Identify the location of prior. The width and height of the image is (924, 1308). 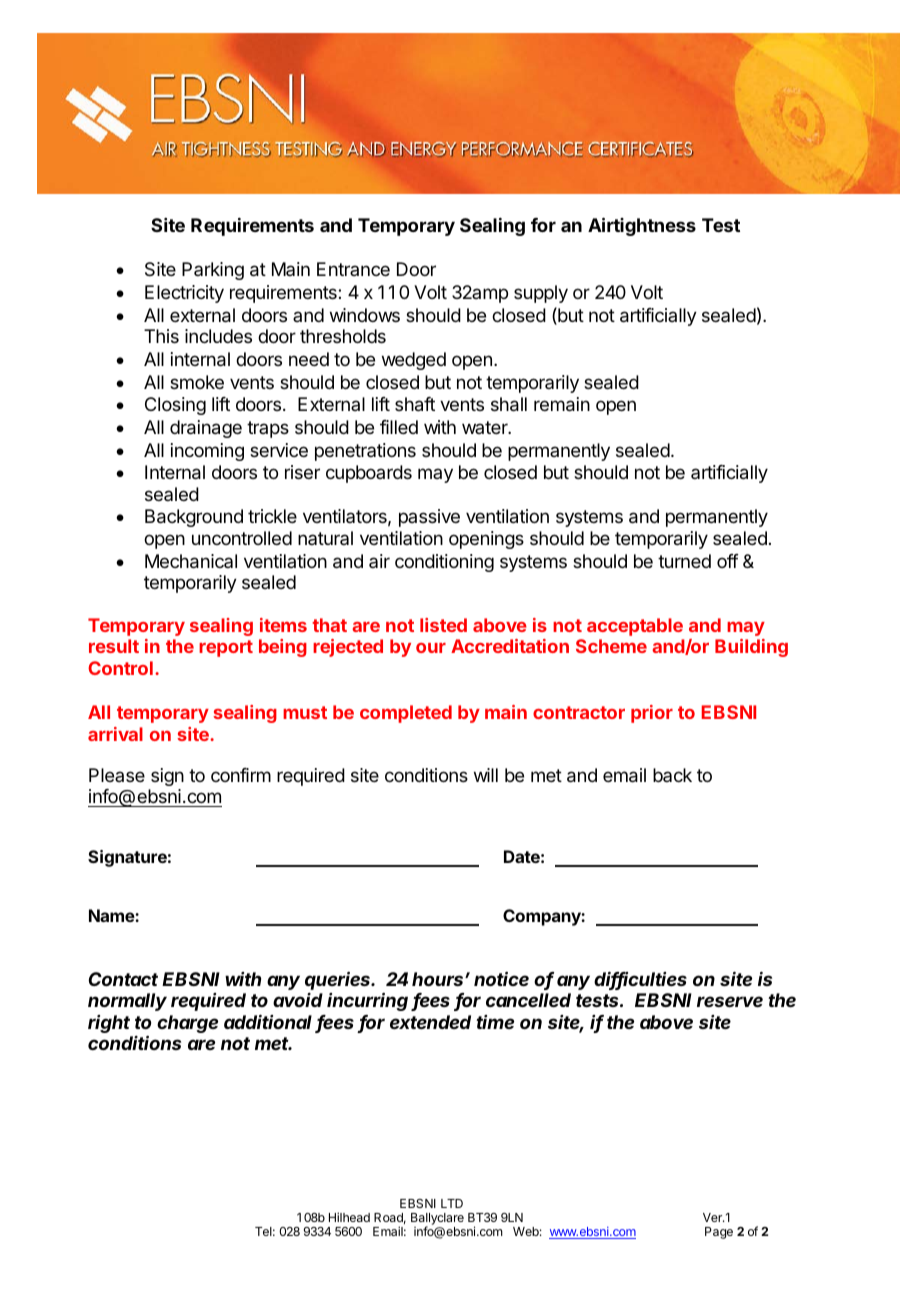
(652, 714).
